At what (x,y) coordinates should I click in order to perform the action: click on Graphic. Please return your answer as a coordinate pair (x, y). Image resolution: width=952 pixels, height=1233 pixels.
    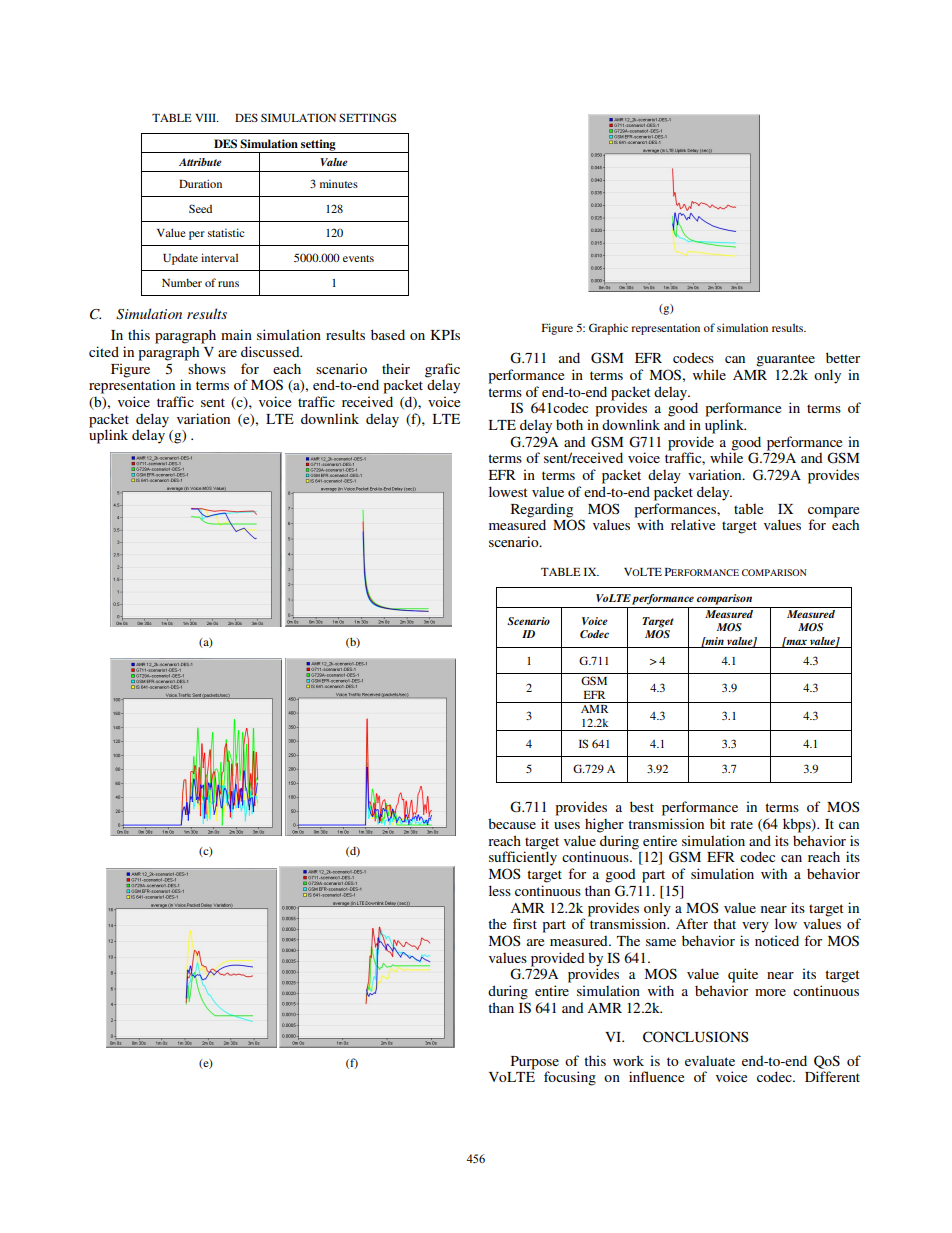
    Looking at the image, I should click on (608, 329).
